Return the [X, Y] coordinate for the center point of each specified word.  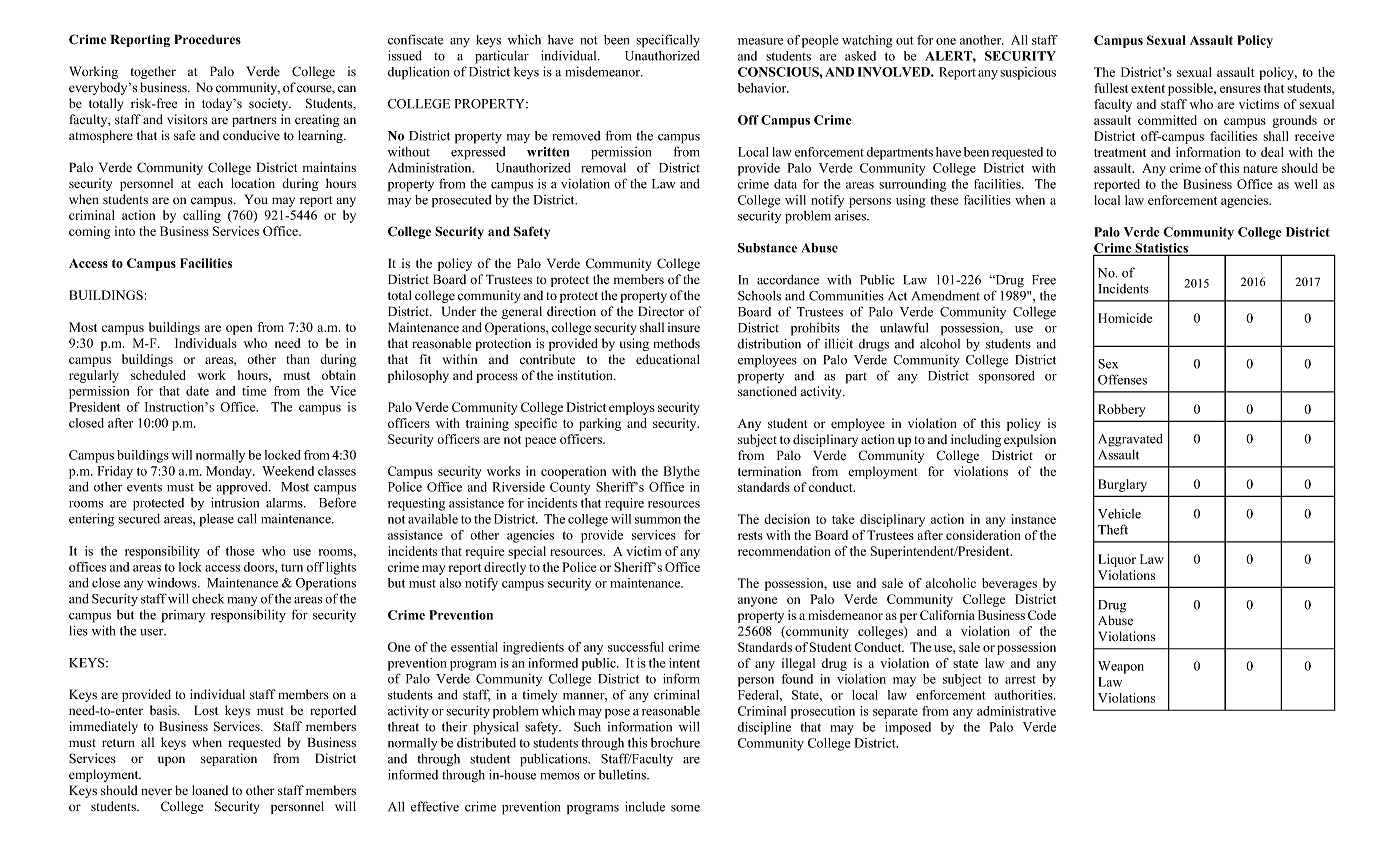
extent [1148, 89]
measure [760, 41]
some [685, 808]
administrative [1016, 711]
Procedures [207, 39]
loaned [210, 790]
